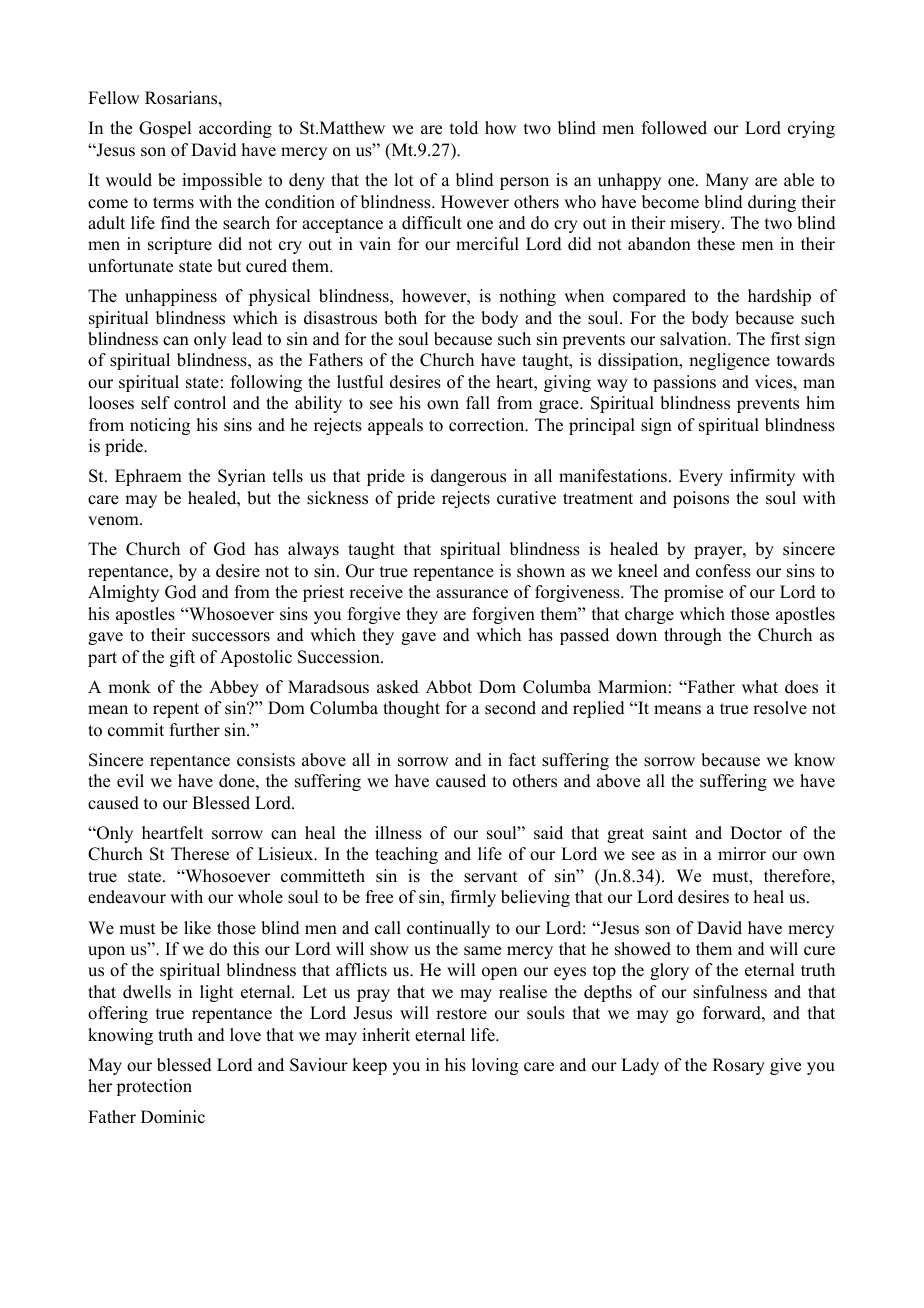  What do you see at coordinates (165, 129) in the screenshot?
I see `Gospel` at bounding box center [165, 129].
